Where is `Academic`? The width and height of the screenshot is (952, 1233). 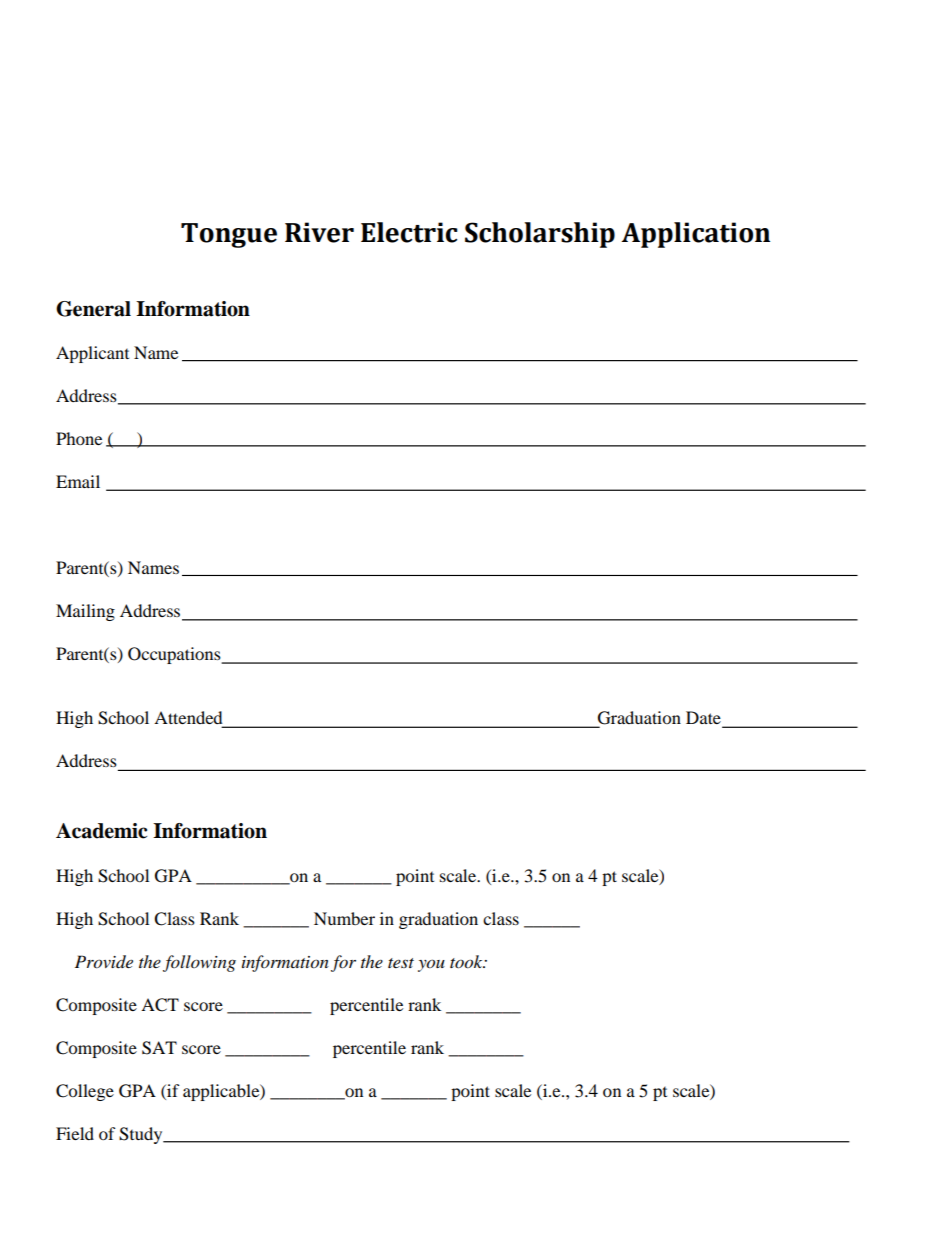 Academic is located at coordinates (101, 831).
